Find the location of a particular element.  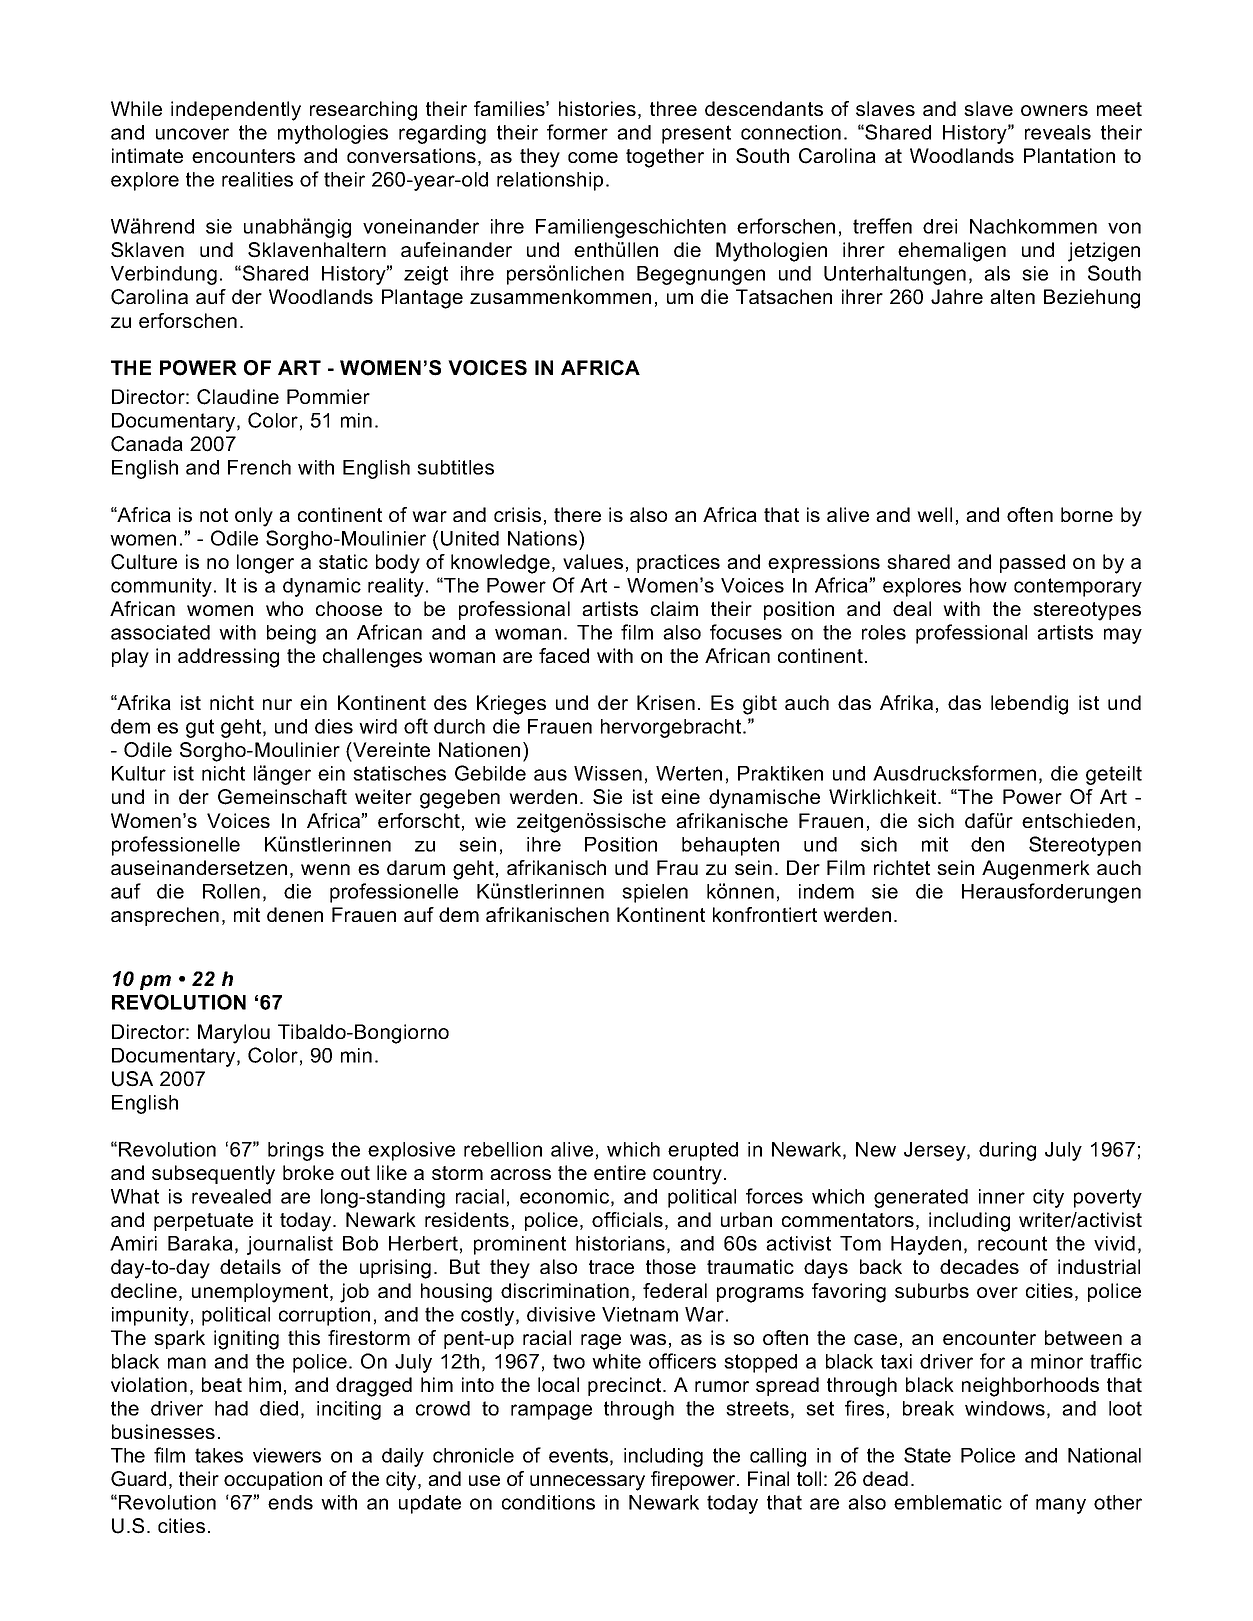

come is located at coordinates (593, 157).
